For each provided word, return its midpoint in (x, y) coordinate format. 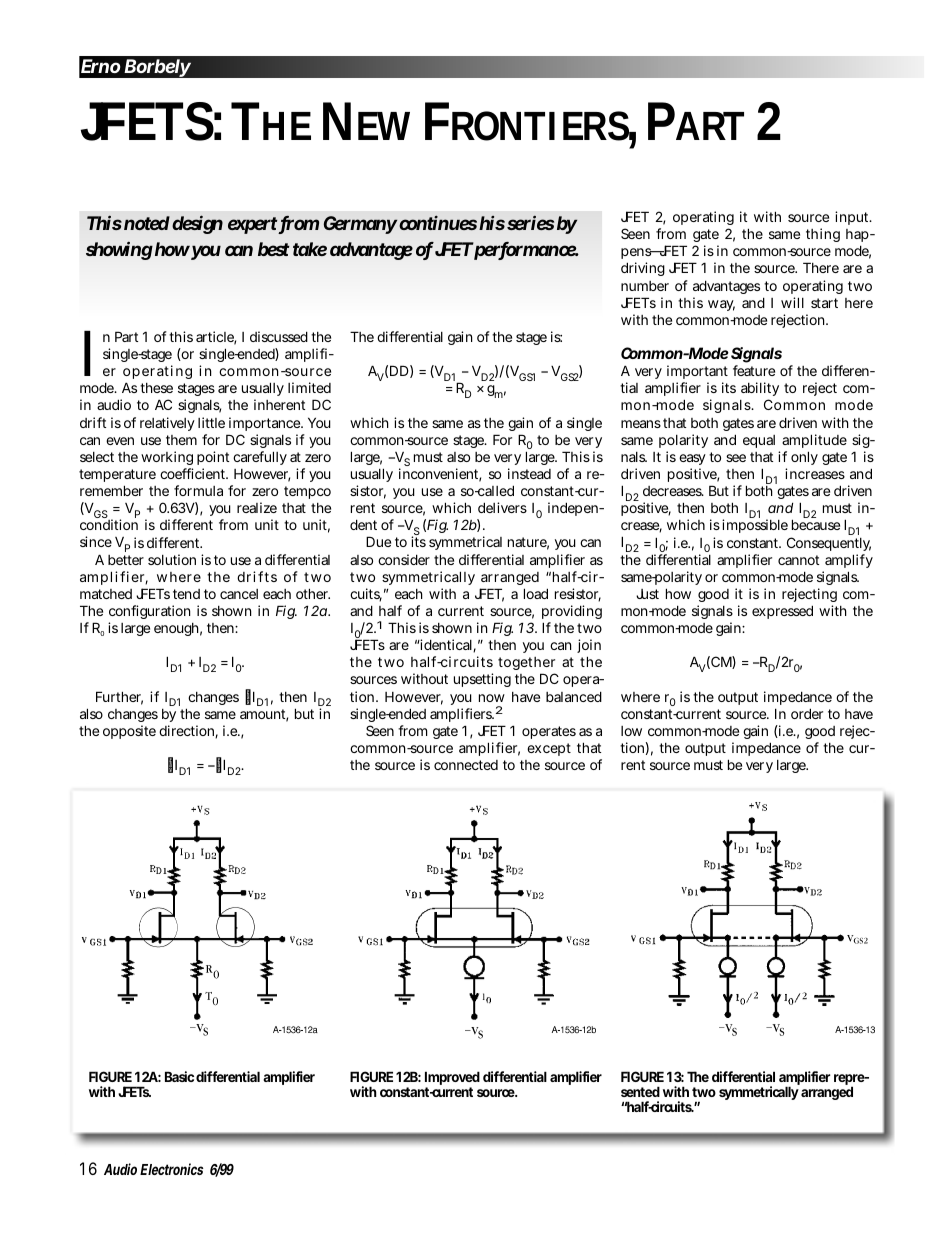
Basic (179, 1076)
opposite (129, 732)
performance (525, 251)
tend (186, 594)
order (807, 713)
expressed (782, 612)
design (197, 224)
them (181, 440)
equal (759, 441)
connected (466, 765)
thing (823, 235)
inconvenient (440, 475)
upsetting (482, 680)
